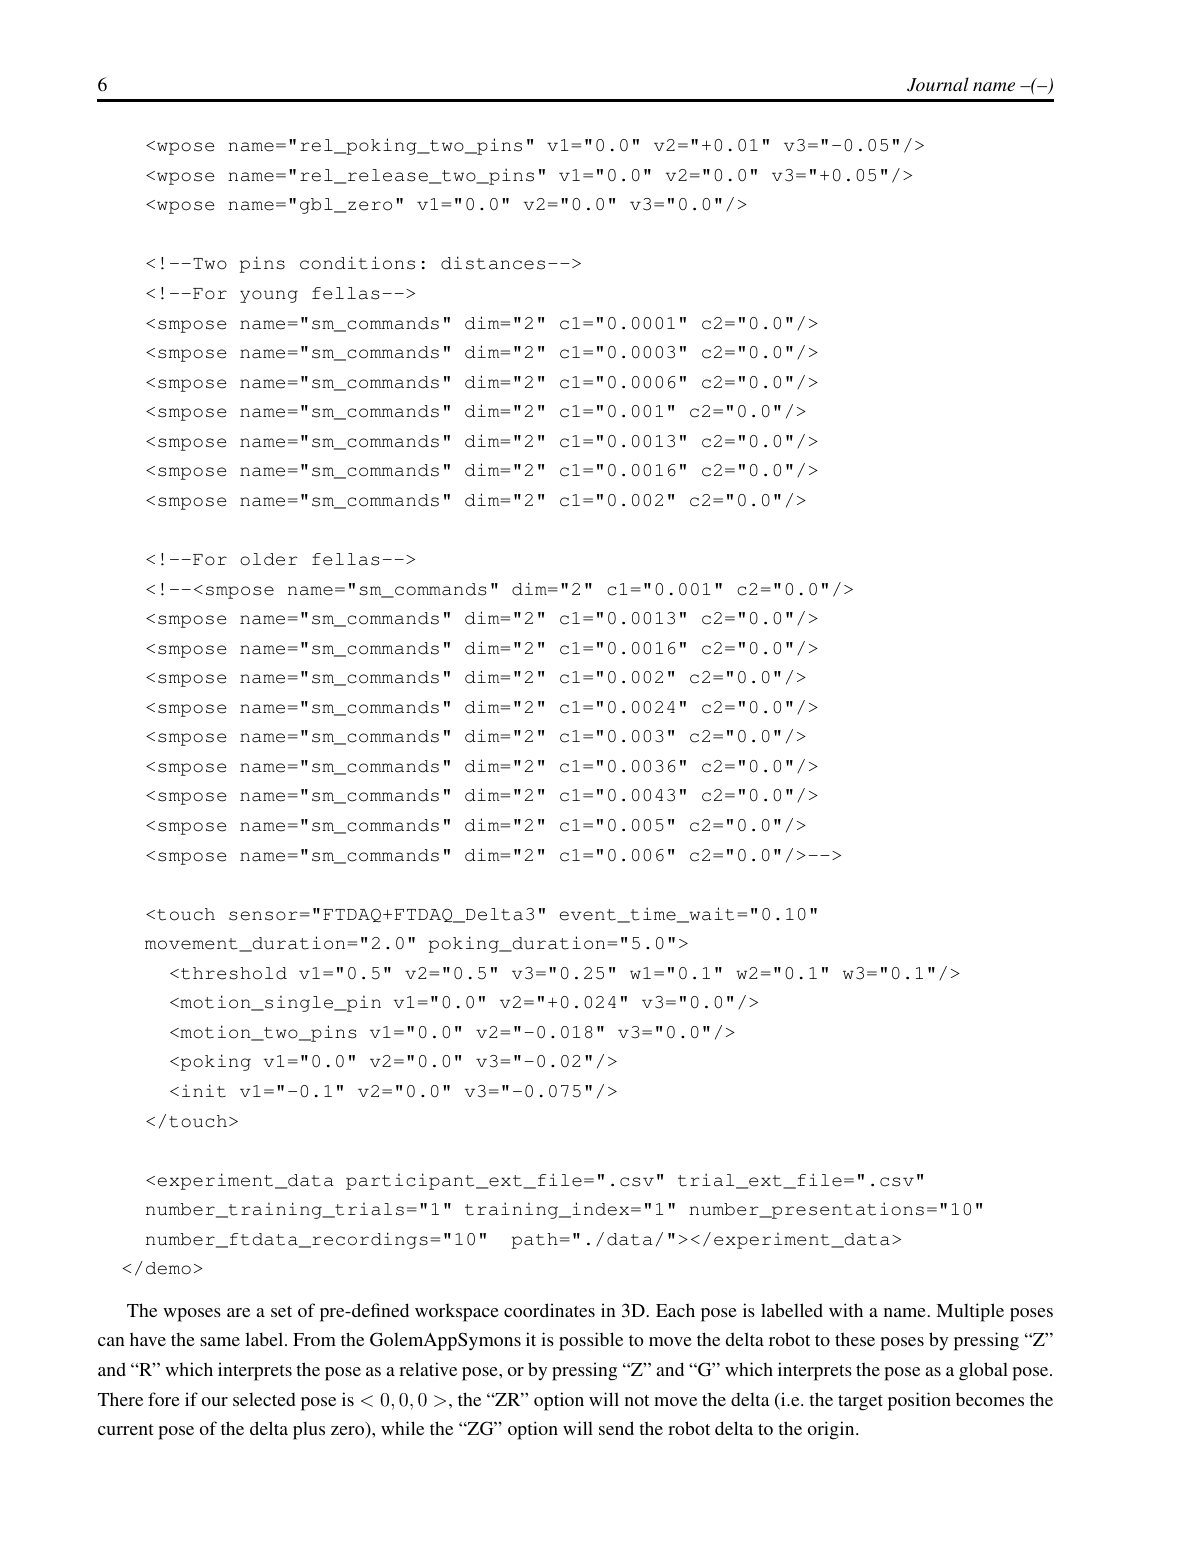 The width and height of the document is (1177, 1566). What do you see at coordinates (938, 84) in the document?
I see `Journal` at bounding box center [938, 84].
